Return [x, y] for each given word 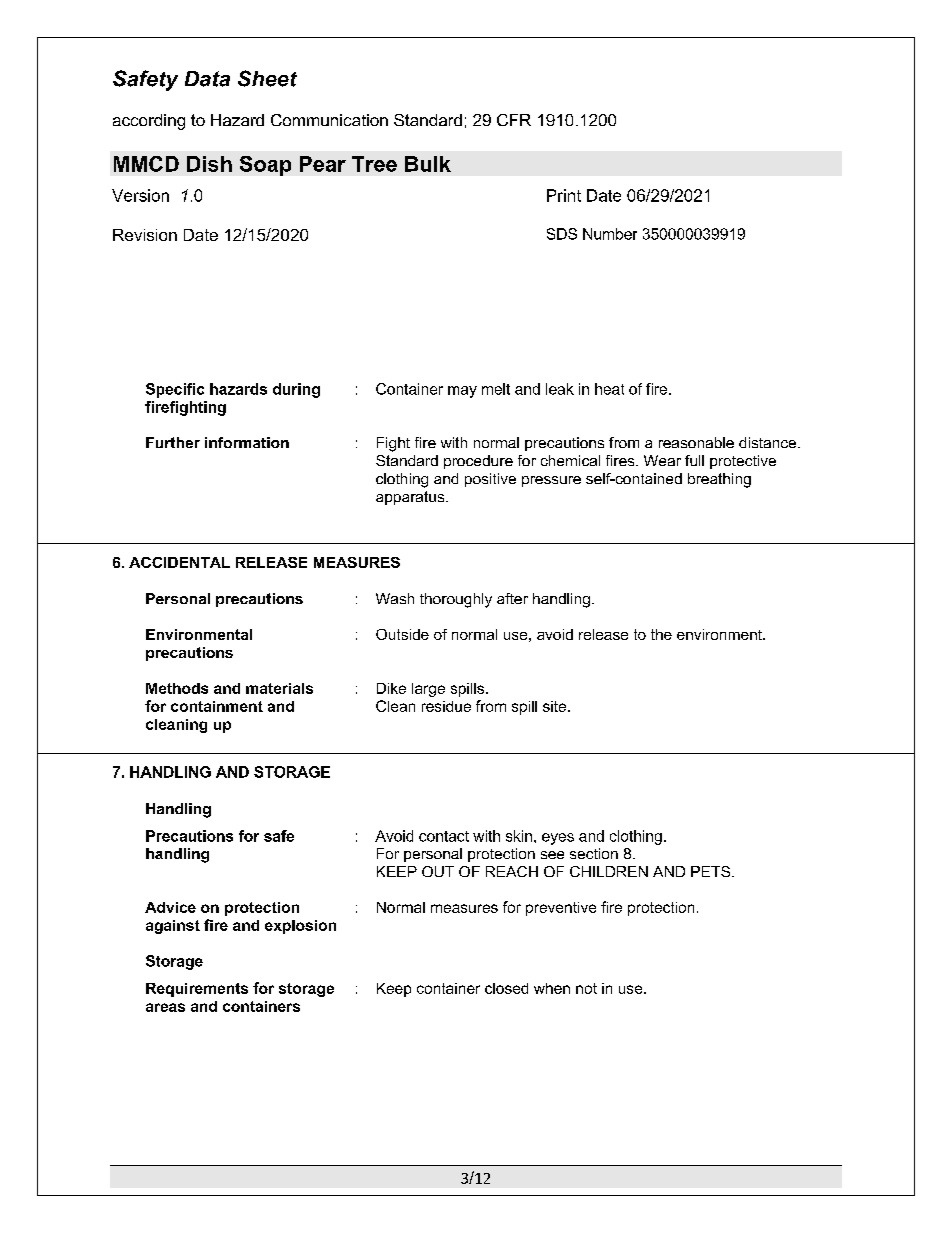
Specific [175, 390]
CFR [514, 120]
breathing [719, 480]
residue [446, 706]
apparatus [411, 498]
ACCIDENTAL [179, 562]
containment [217, 706]
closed [506, 988]
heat [609, 389]
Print [564, 195]
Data [207, 79]
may [462, 392]
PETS [712, 871]
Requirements [197, 990]
